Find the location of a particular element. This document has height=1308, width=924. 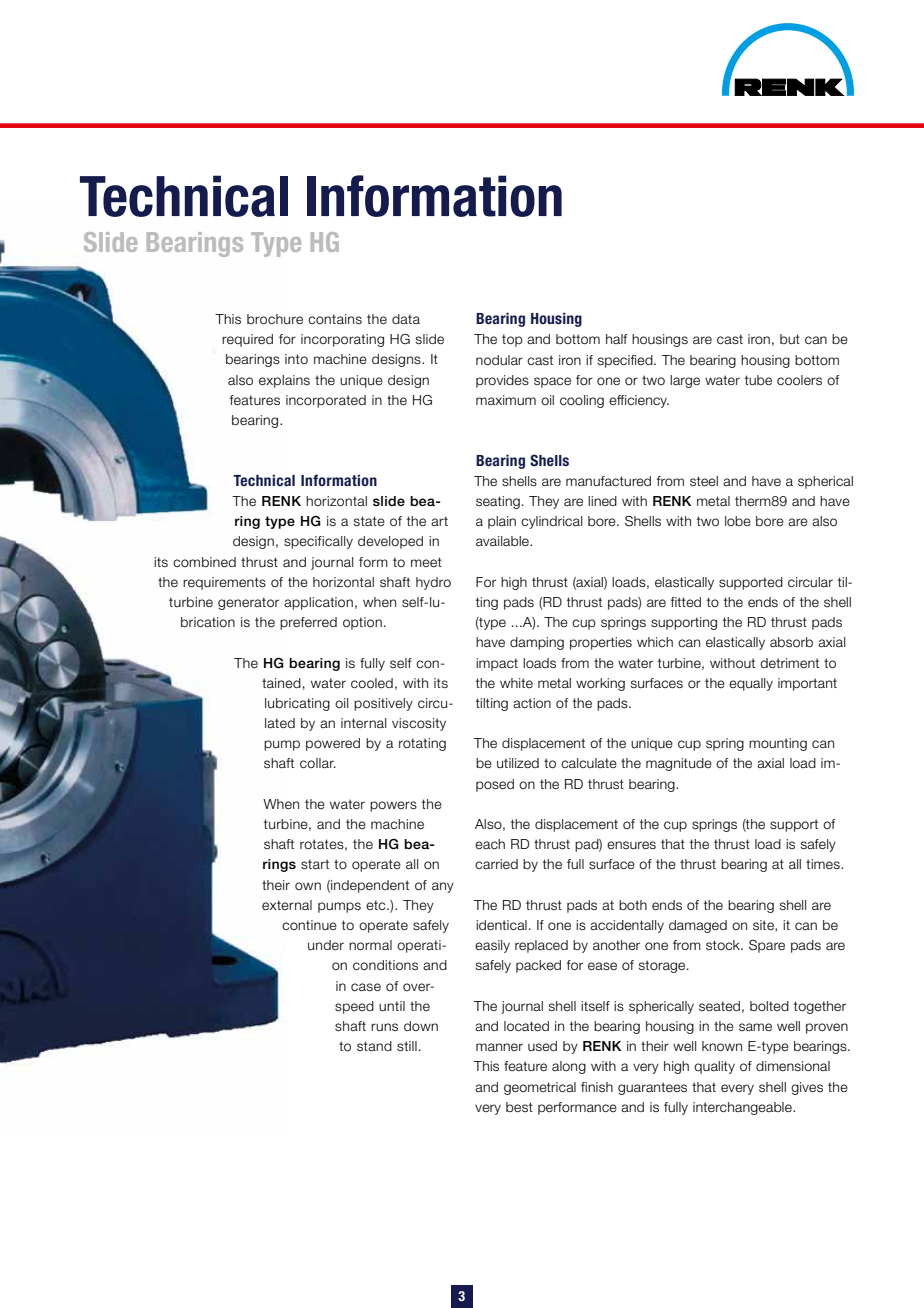

action is located at coordinates (532, 703).
